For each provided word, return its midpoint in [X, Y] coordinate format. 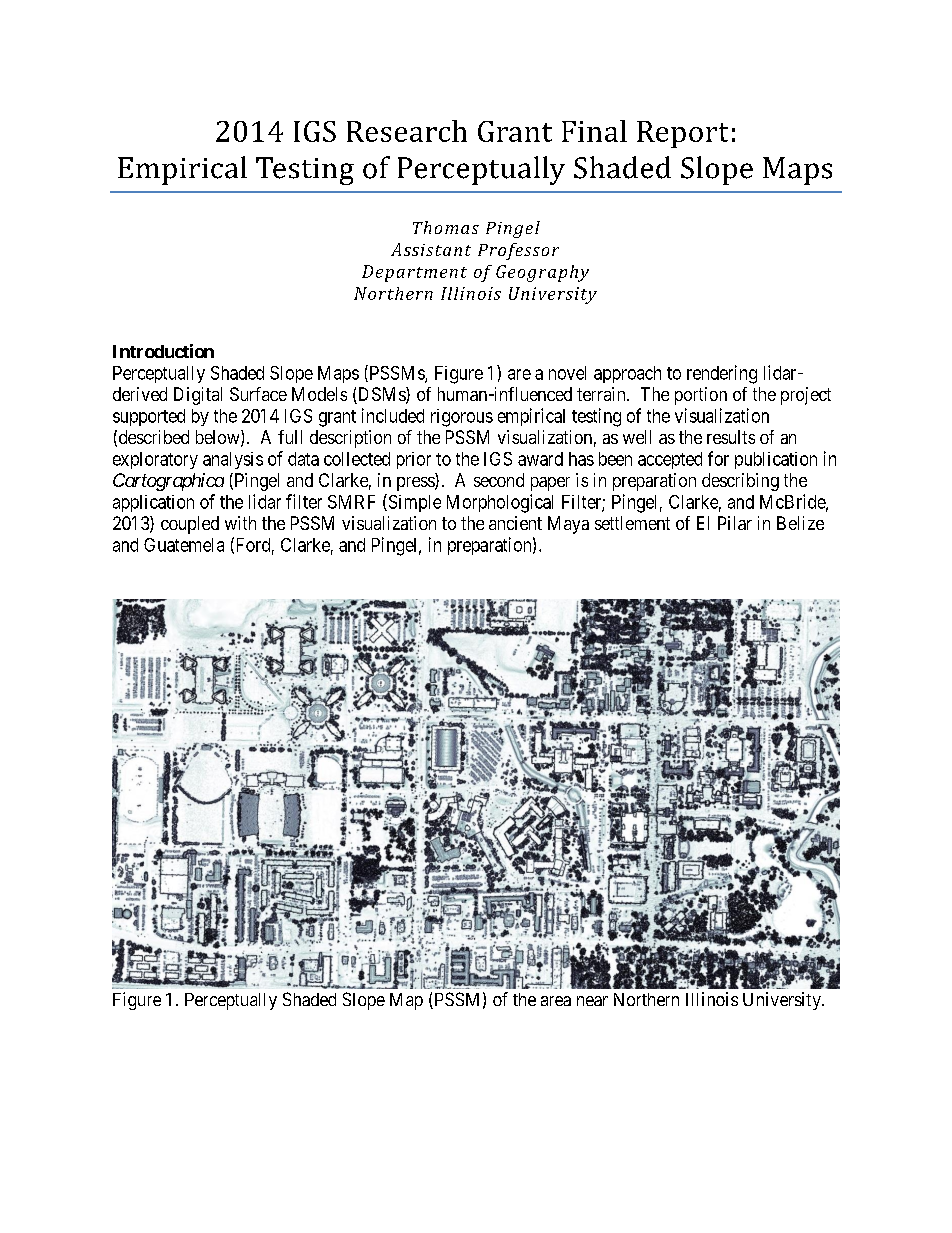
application [153, 503]
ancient [515, 523]
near [592, 1001]
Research [407, 131]
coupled [190, 525]
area [556, 1001]
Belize [800, 523]
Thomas [446, 227]
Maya [568, 525]
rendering [722, 374]
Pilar [735, 523]
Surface [258, 394]
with [240, 523]
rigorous [462, 418]
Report [682, 134]
